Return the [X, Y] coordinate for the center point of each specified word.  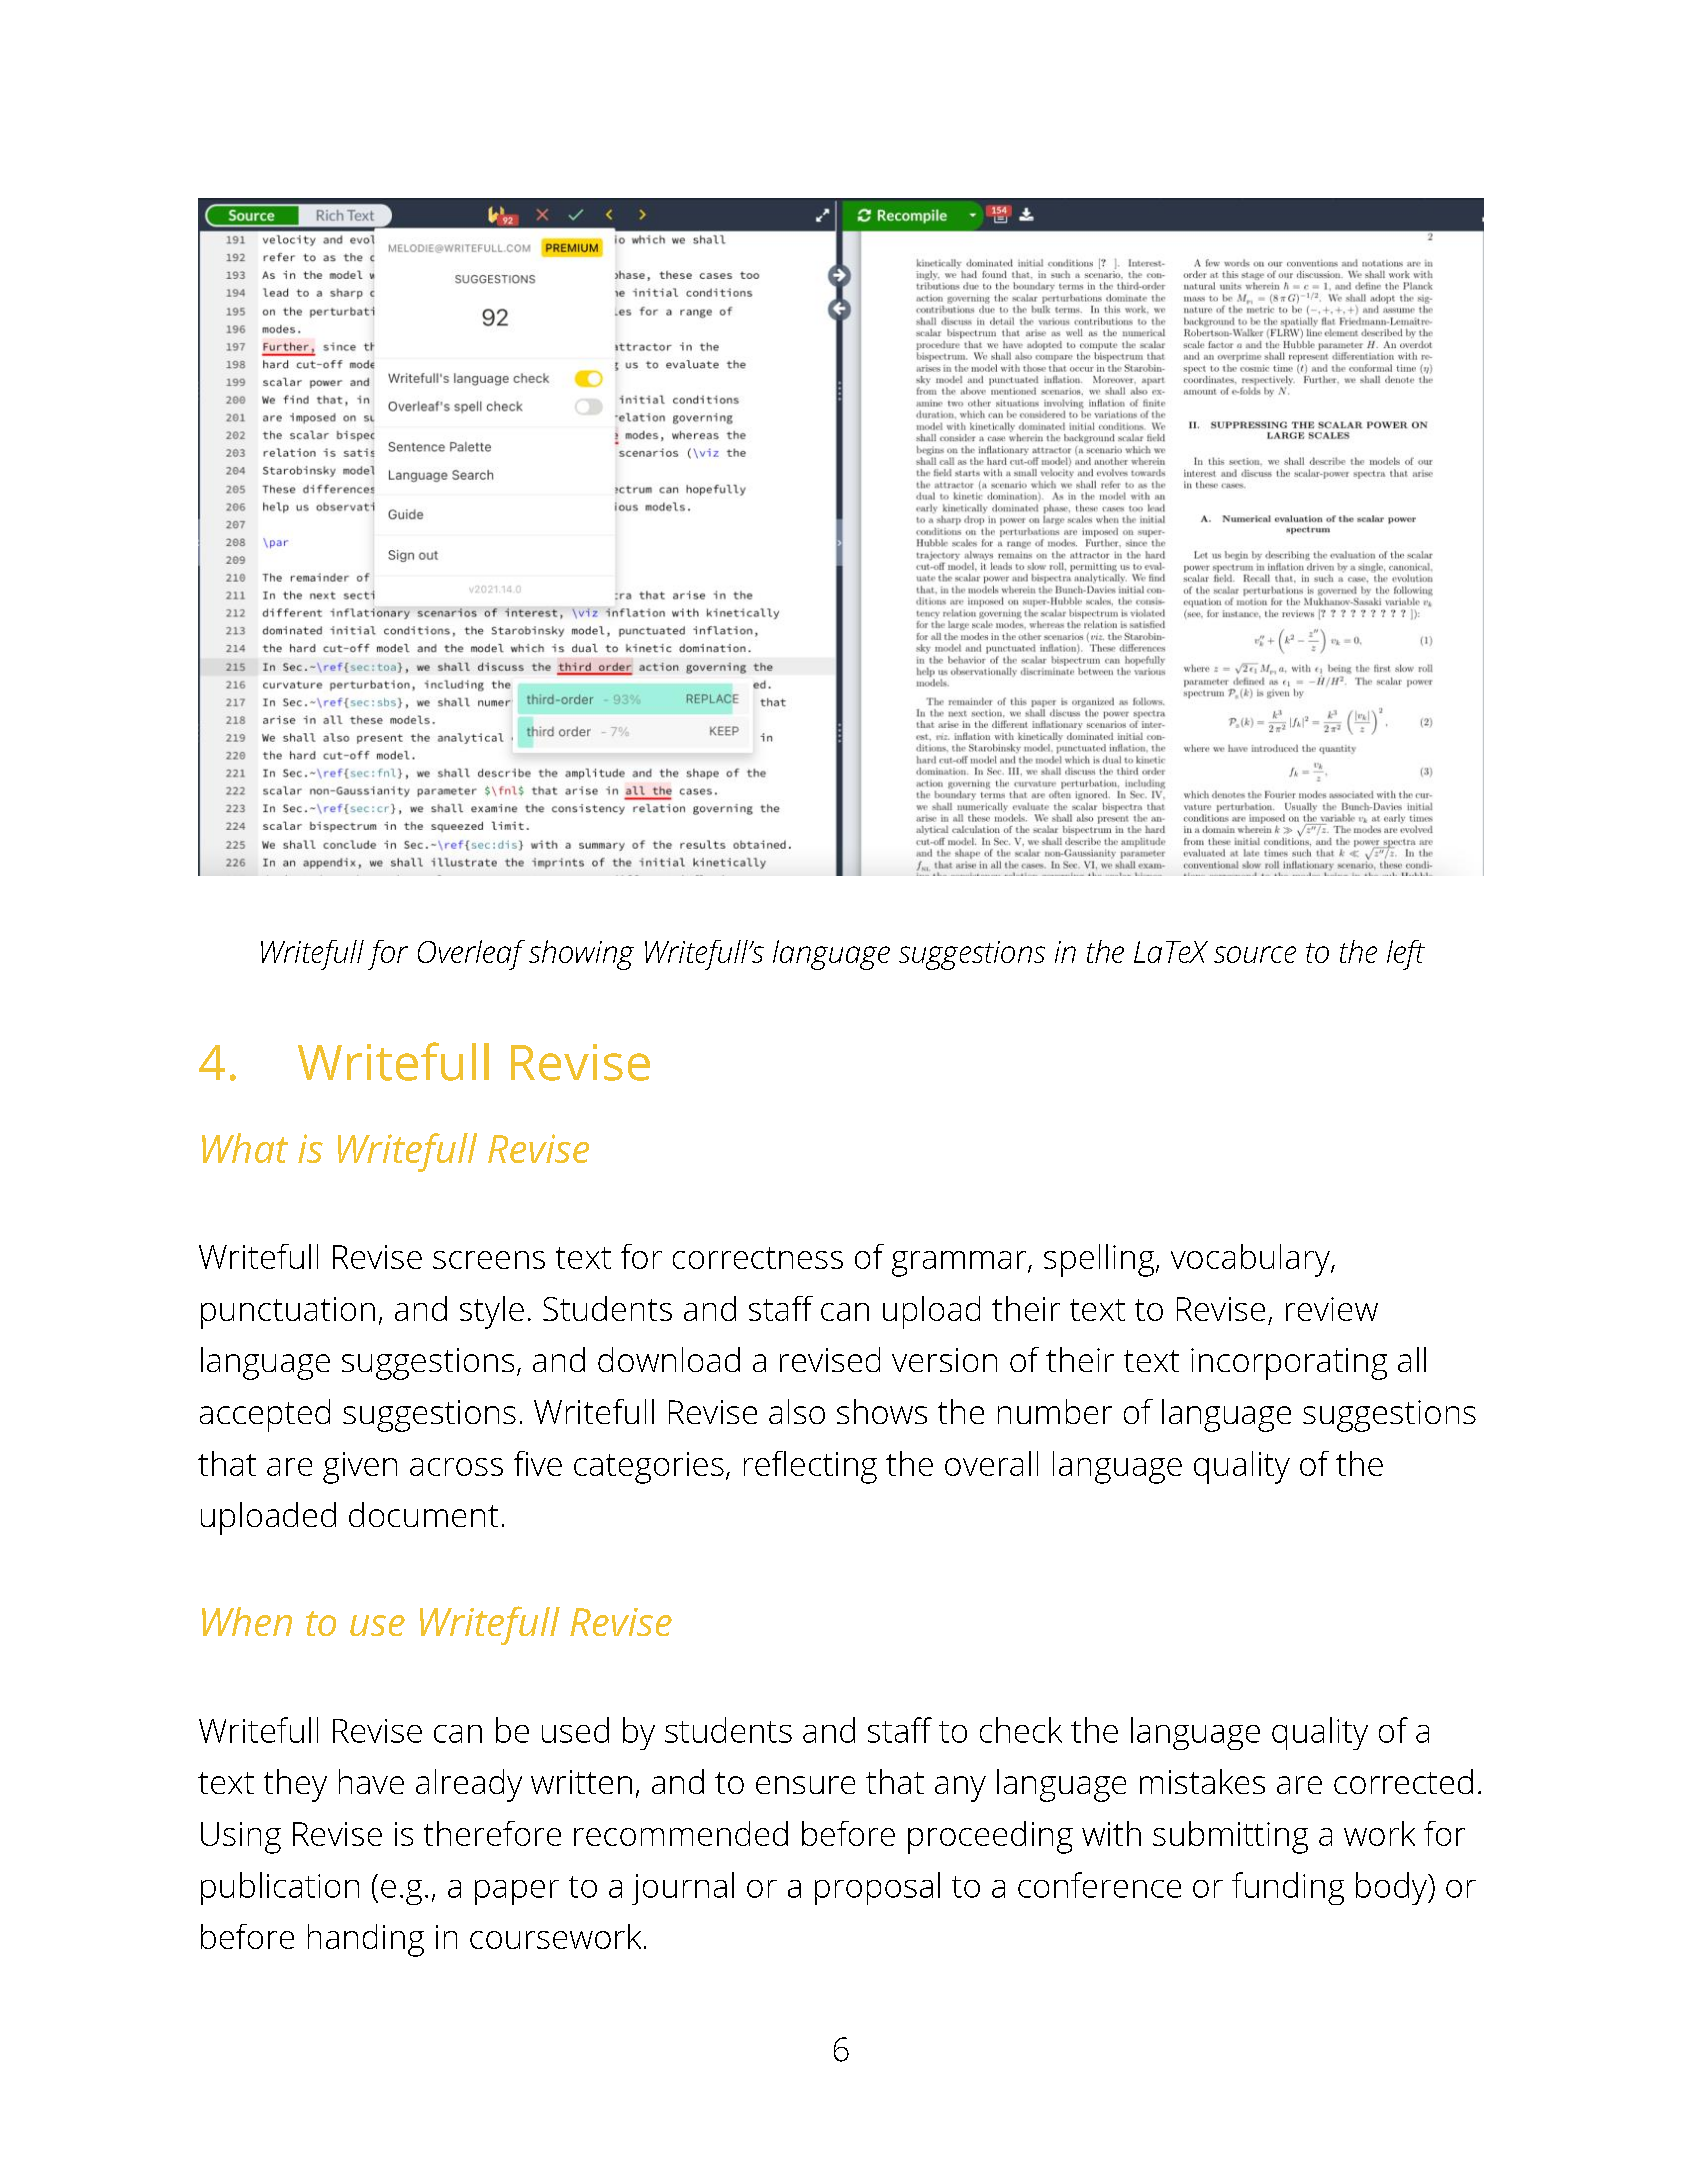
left [1406, 955]
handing [366, 1940]
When [247, 1621]
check [1021, 1730]
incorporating [1289, 1364]
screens [489, 1260]
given [360, 1468]
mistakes [1202, 1781]
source [1255, 954]
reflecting [810, 1467]
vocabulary [1251, 1260]
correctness [758, 1258]
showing [581, 955]
